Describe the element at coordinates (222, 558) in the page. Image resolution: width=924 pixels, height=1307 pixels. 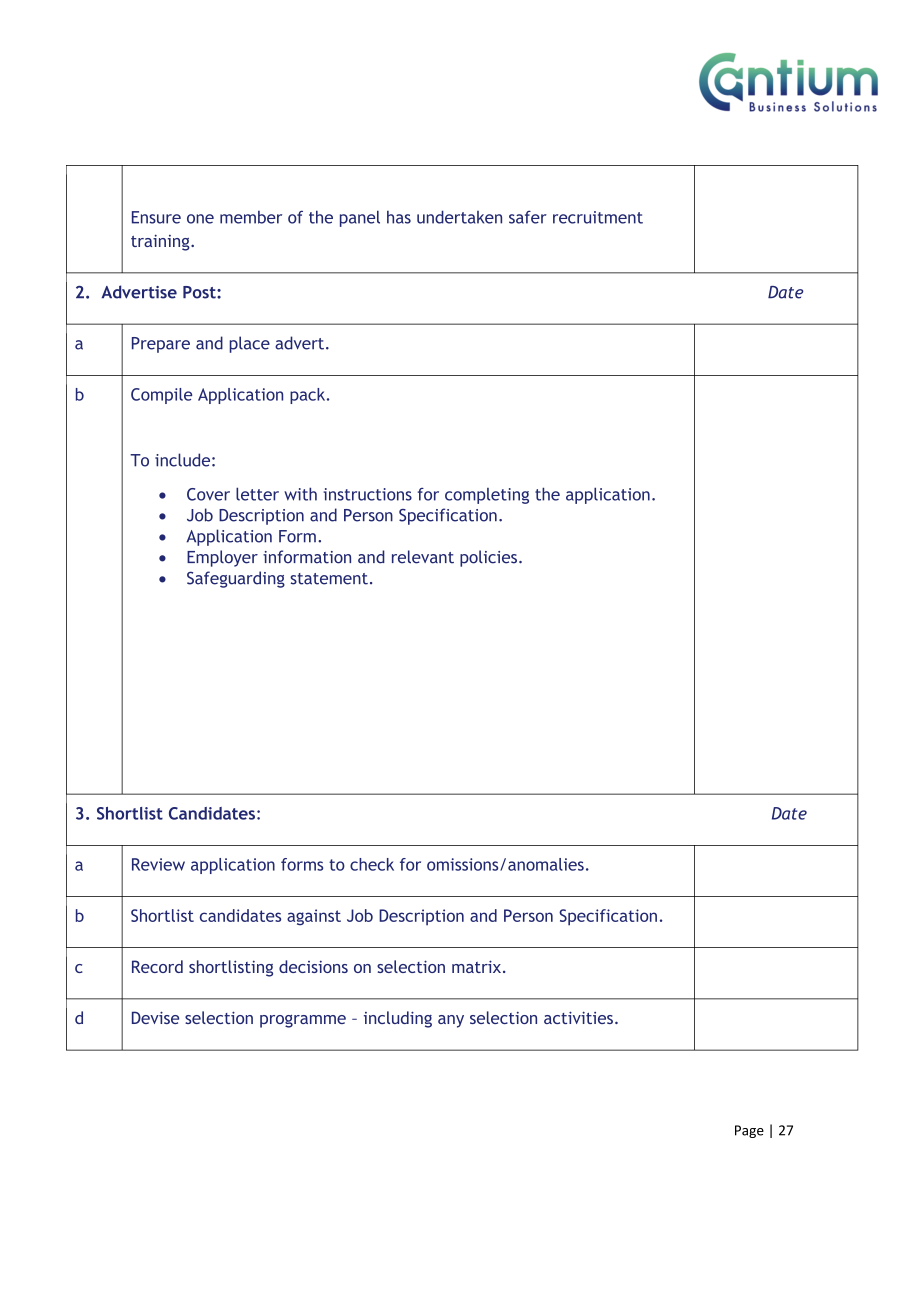
I see `Employer` at that location.
